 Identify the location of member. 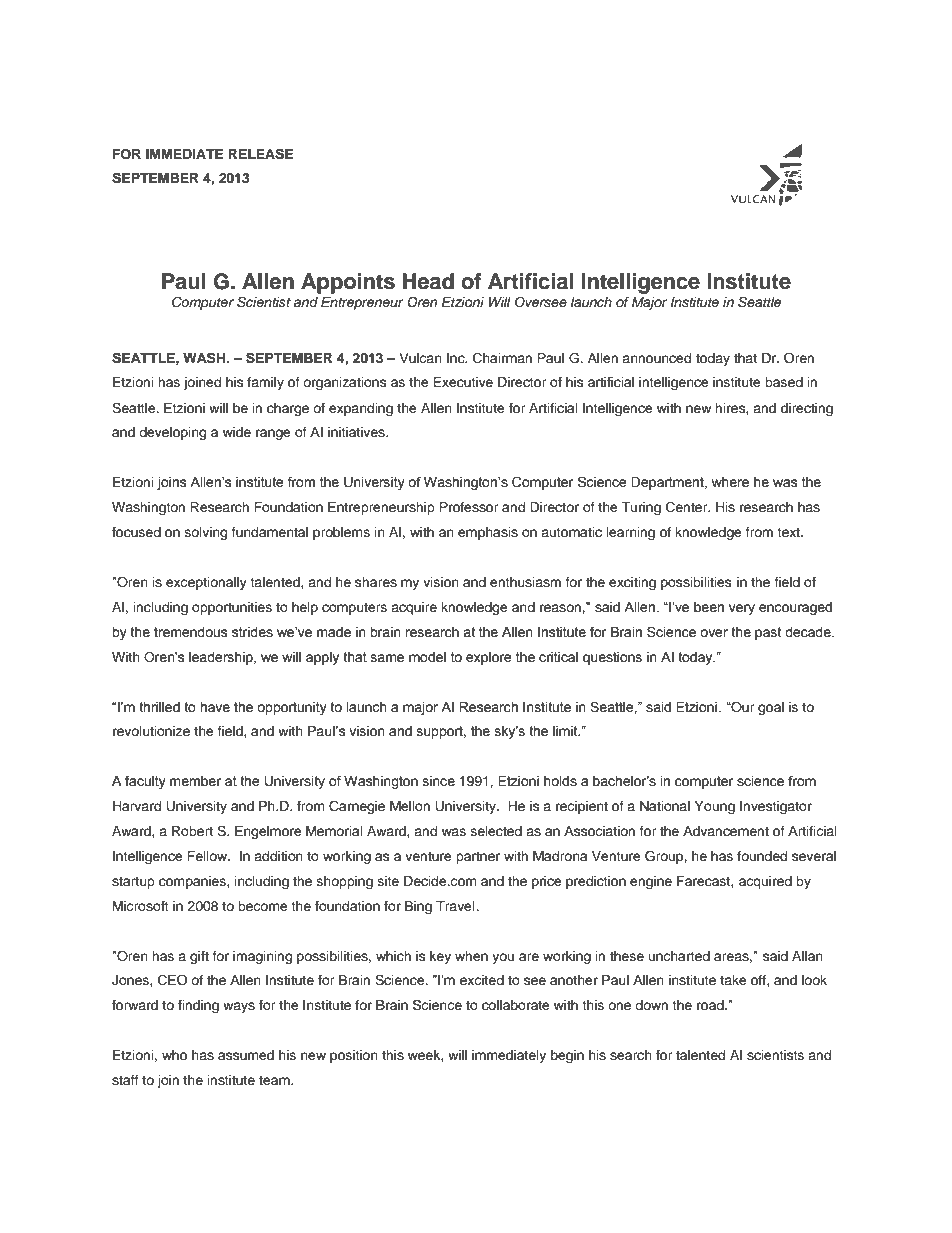
(195, 781).
